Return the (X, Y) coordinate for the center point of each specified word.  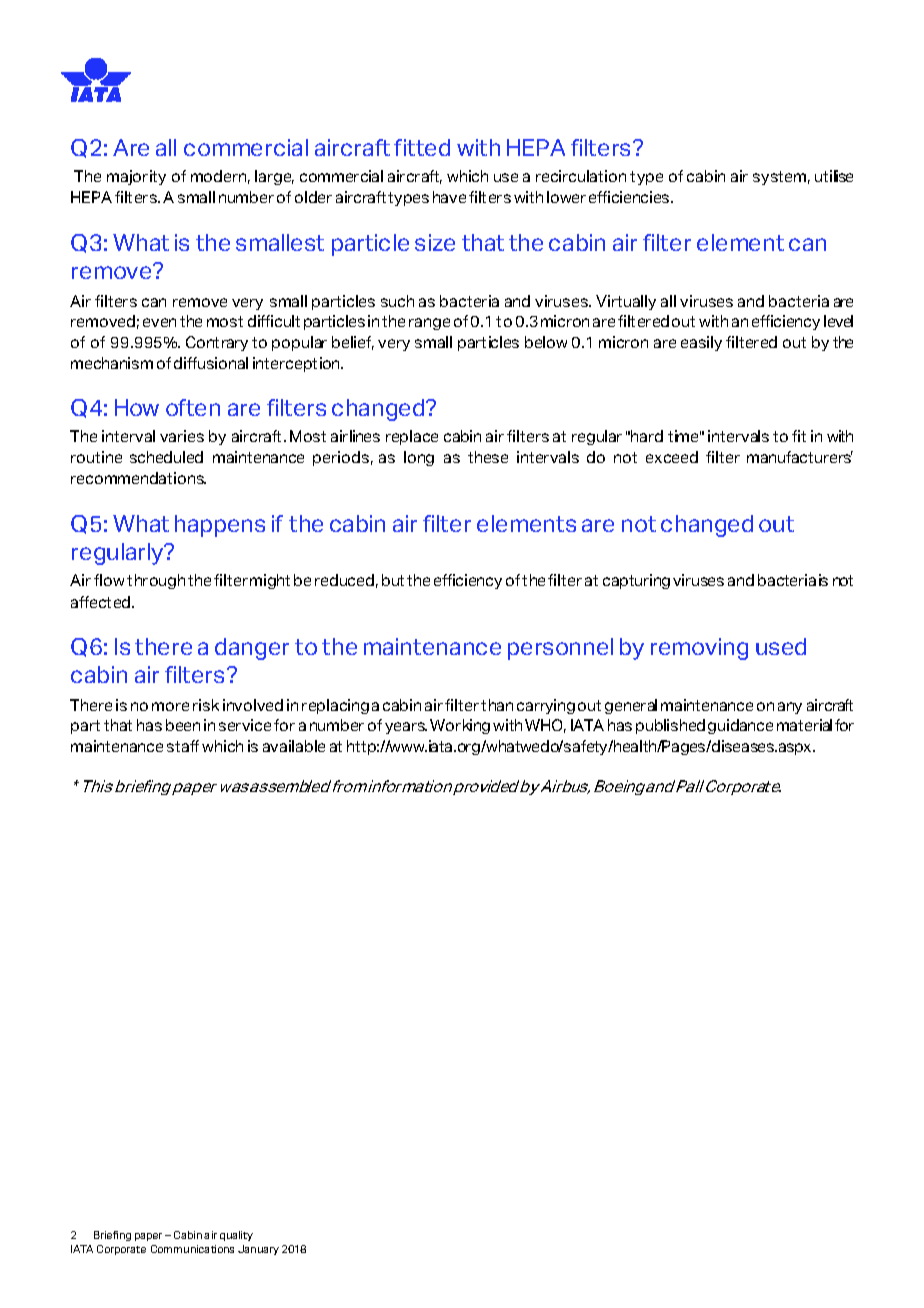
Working (460, 726)
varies (182, 436)
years (406, 728)
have (449, 197)
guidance (740, 726)
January (258, 1250)
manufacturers (800, 457)
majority (136, 177)
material (804, 725)
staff (183, 746)
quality (236, 1236)
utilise (834, 176)
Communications (192, 1249)
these (488, 457)
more (170, 706)
